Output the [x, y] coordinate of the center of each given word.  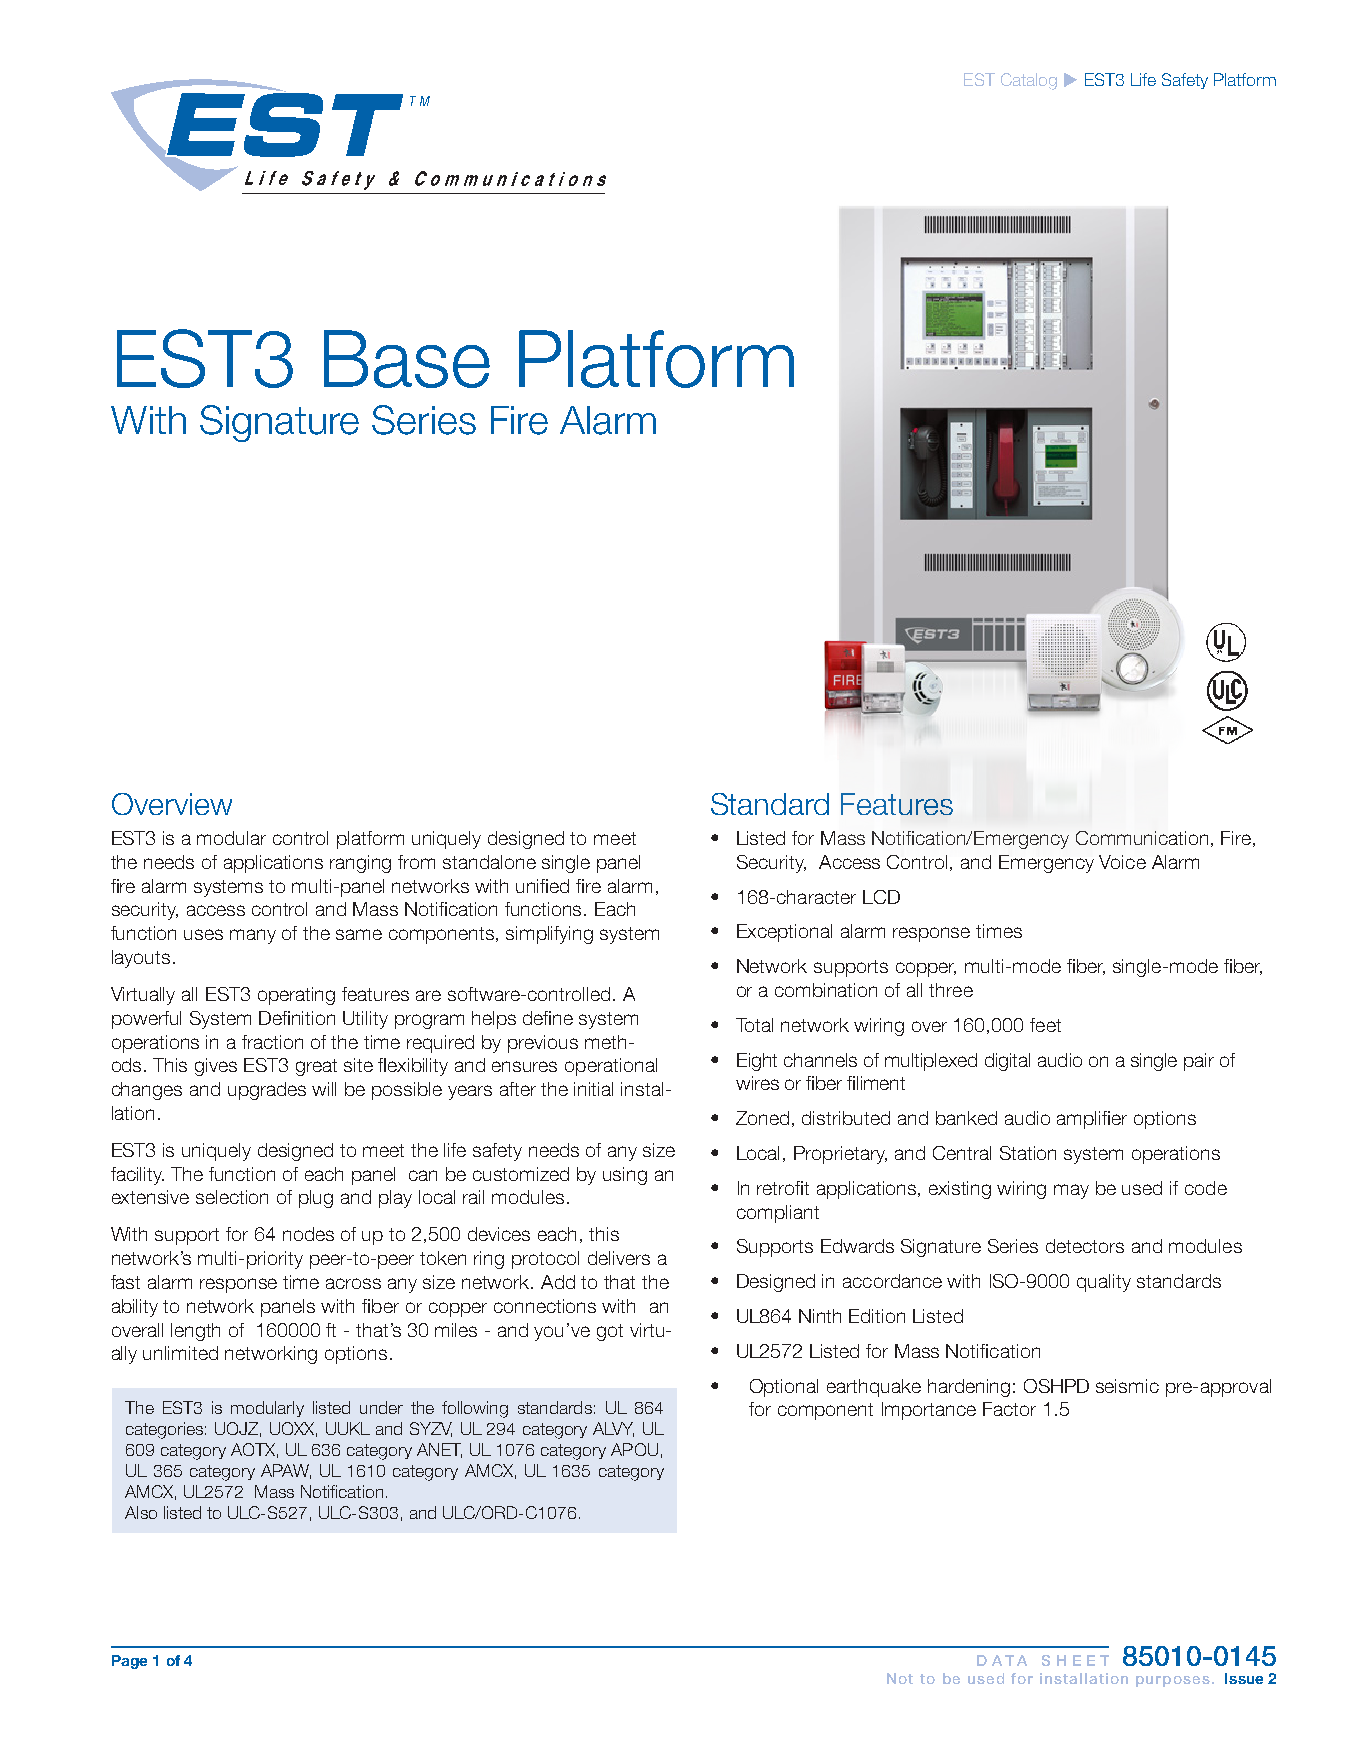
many [253, 936]
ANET [439, 1450]
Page [129, 1662]
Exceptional [784, 933]
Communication [1144, 839]
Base [407, 359]
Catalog [1029, 81]
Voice [1122, 862]
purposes [1173, 1681]
